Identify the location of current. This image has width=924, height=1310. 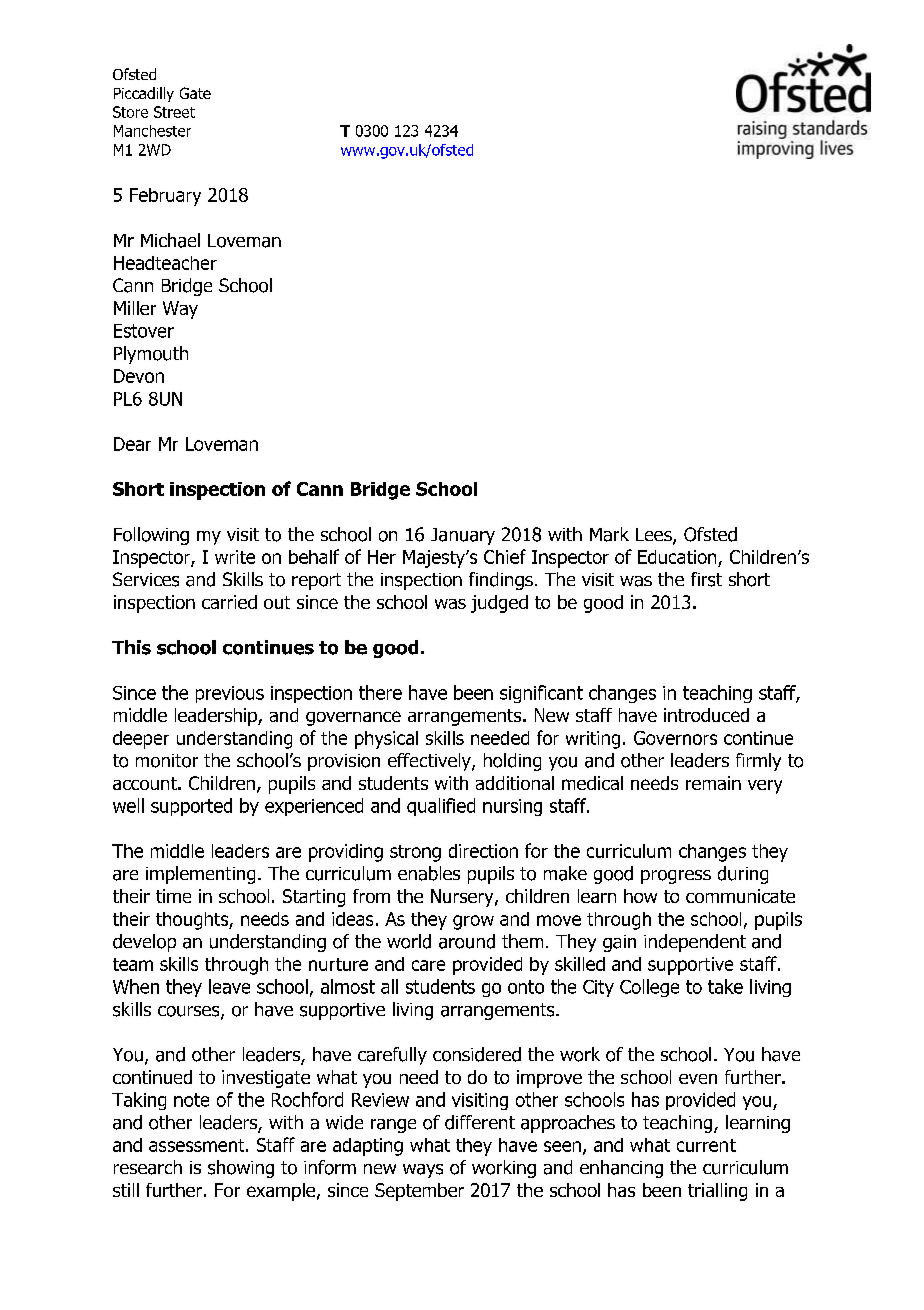
(706, 1145).
